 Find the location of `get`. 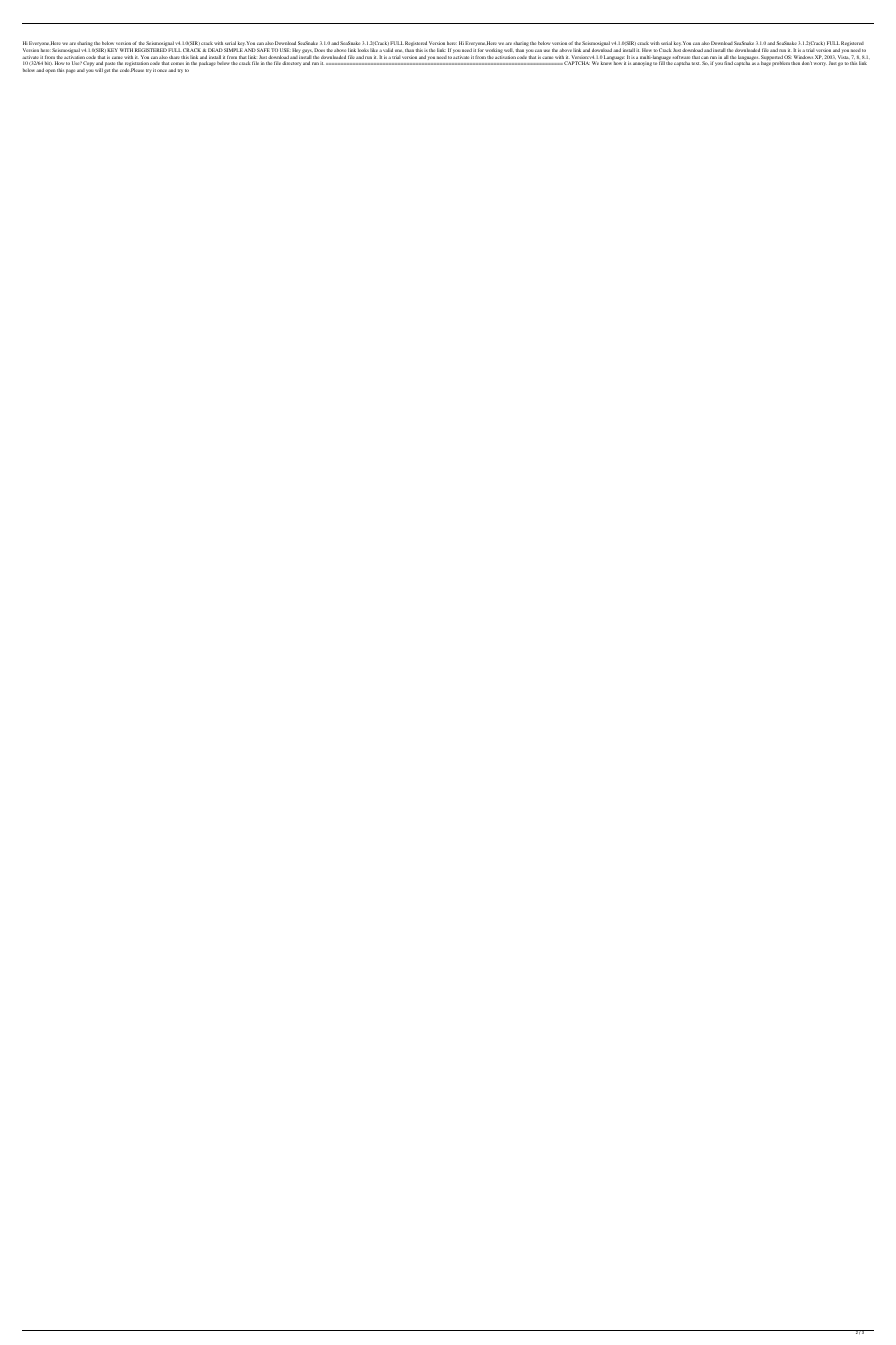

get is located at coordinates (107, 71).
